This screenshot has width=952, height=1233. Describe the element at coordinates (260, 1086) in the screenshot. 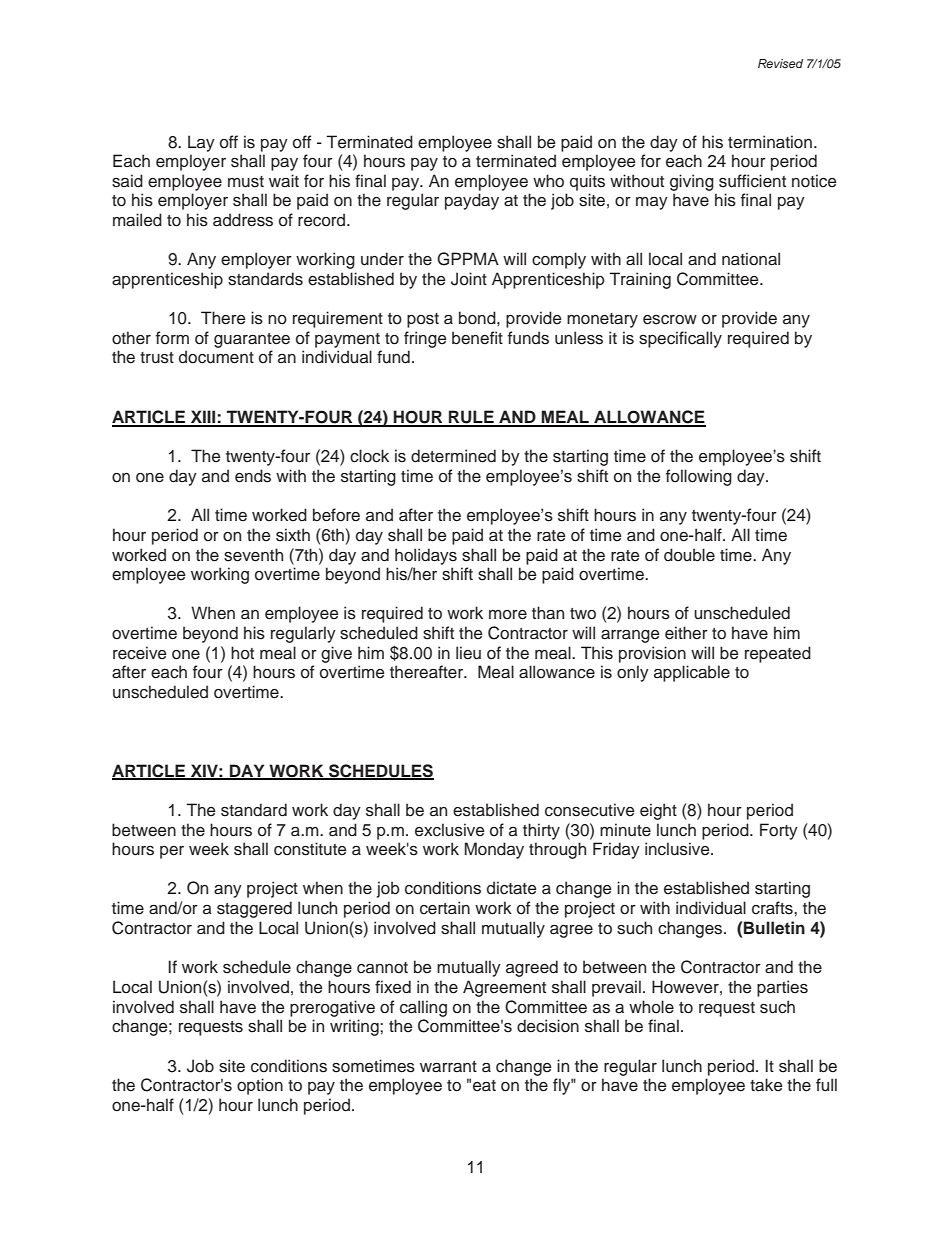

I see `option` at that location.
